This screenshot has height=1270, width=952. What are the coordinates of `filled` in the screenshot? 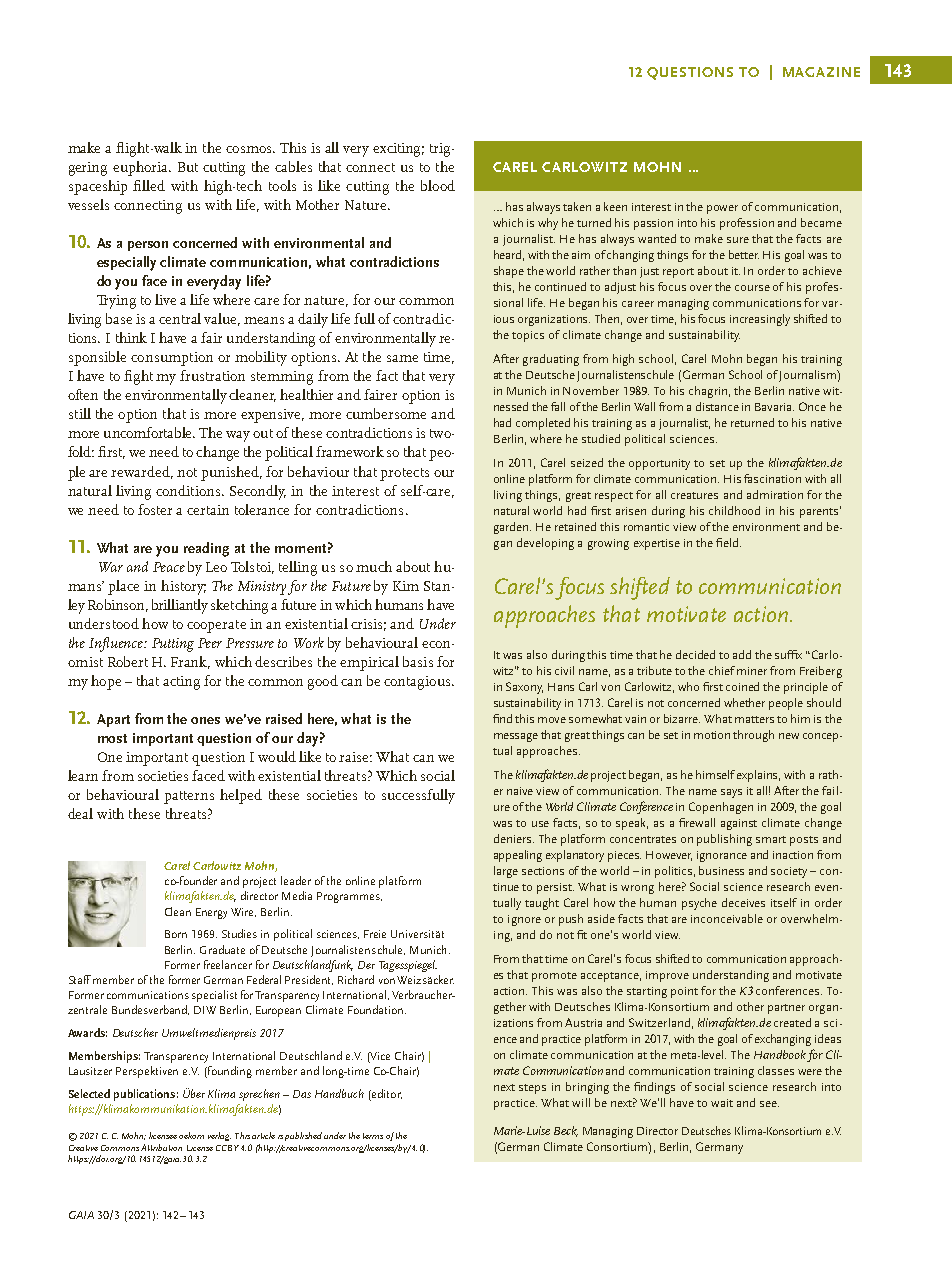 It's located at (149, 185).
